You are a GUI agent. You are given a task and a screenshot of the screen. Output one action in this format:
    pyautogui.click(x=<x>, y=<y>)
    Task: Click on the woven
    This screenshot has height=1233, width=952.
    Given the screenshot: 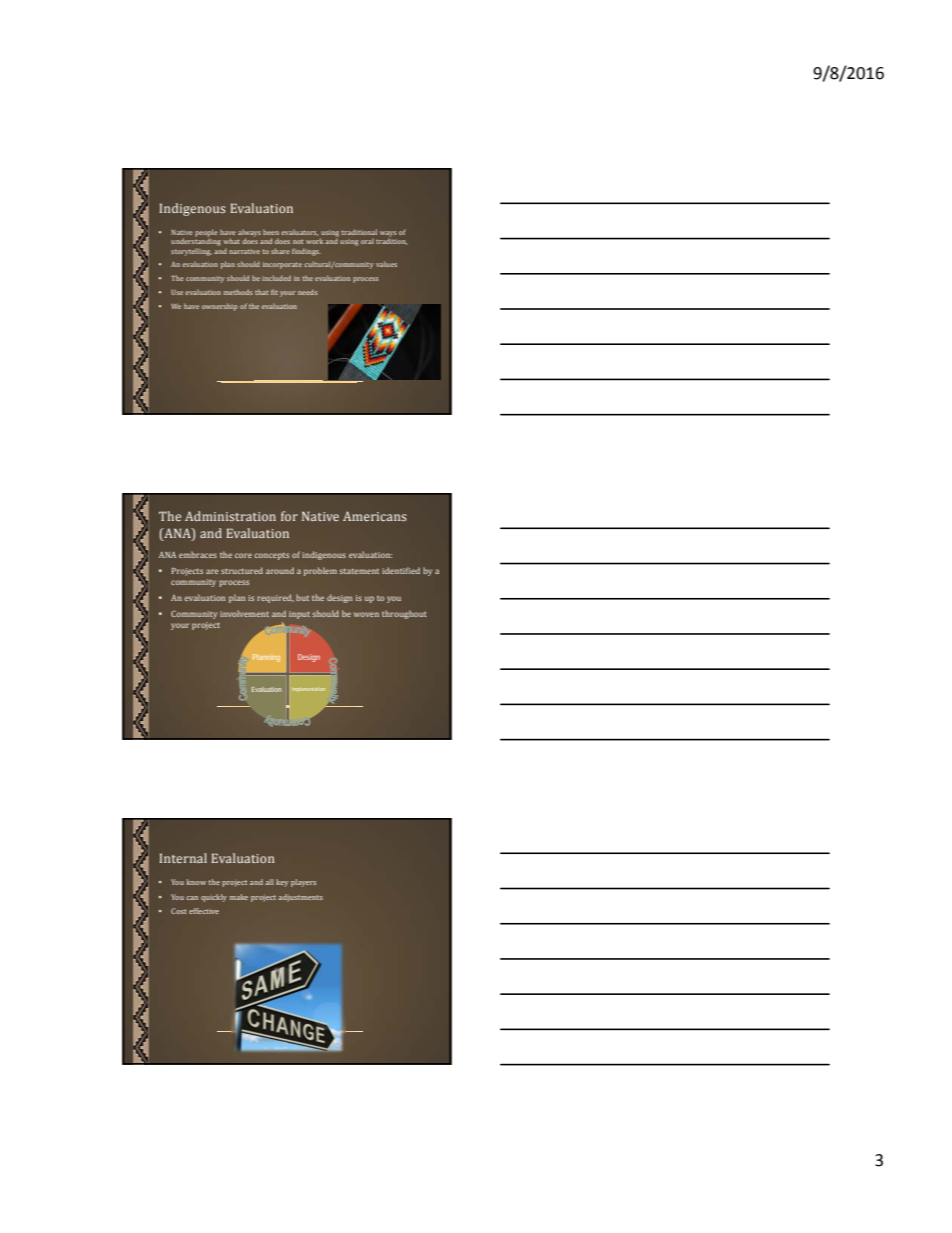 What is the action you would take?
    pyautogui.click(x=366, y=614)
